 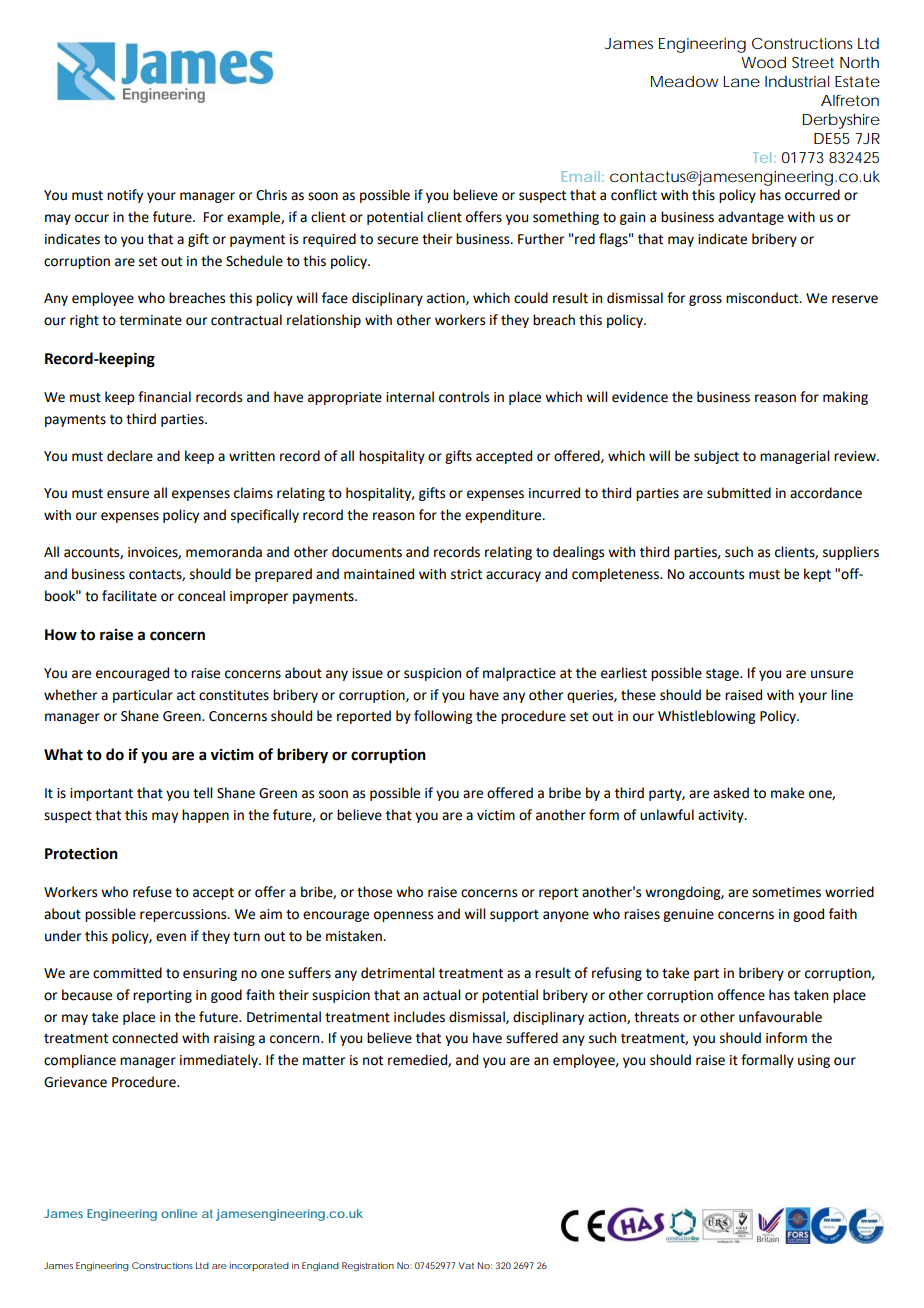 What do you see at coordinates (581, 176) in the page?
I see `Email` at bounding box center [581, 176].
